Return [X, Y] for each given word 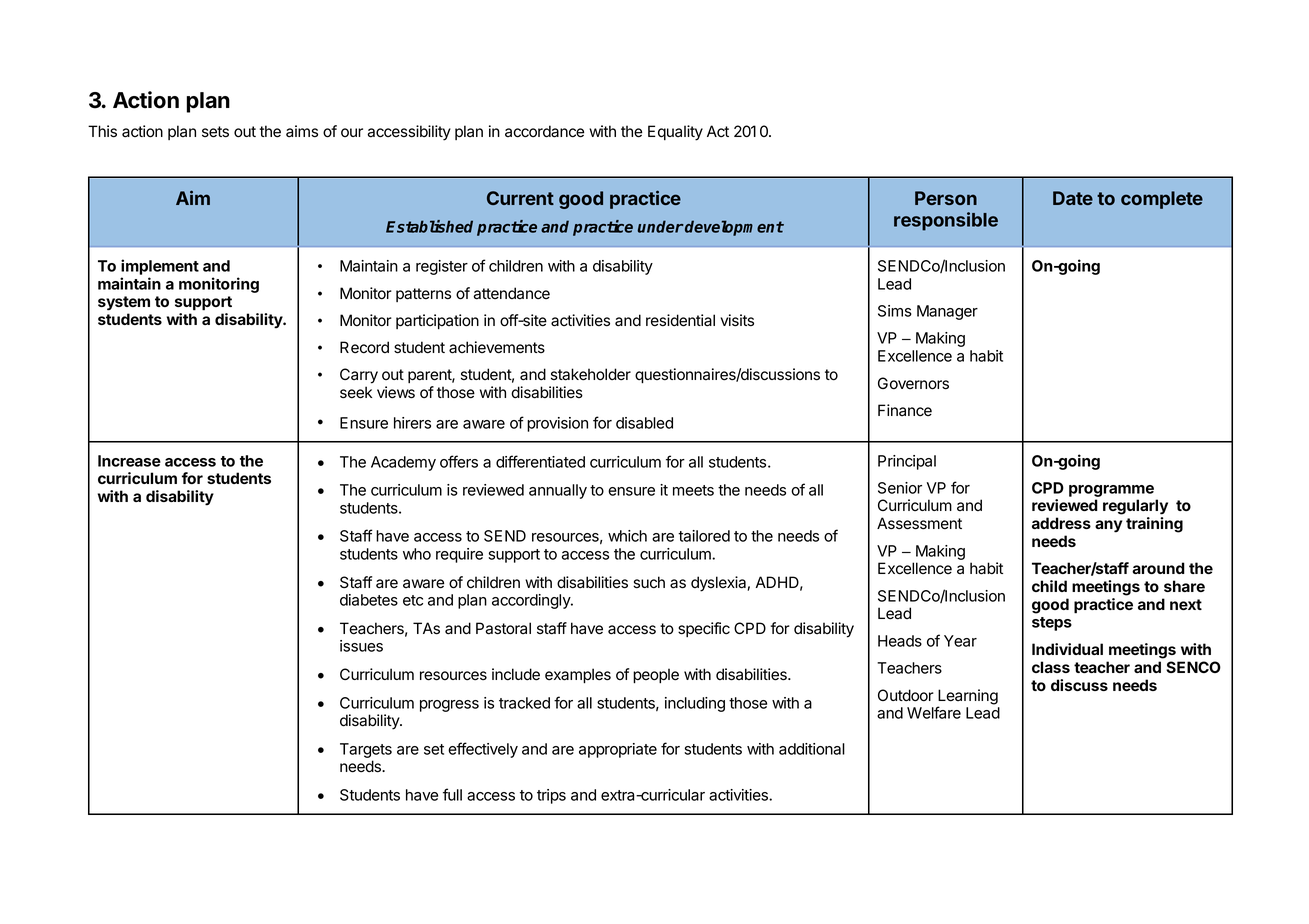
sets [215, 132]
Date [1073, 198]
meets [693, 490]
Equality [675, 133]
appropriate [618, 750]
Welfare [934, 712]
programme [1111, 491]
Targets [366, 750]
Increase [129, 461]
